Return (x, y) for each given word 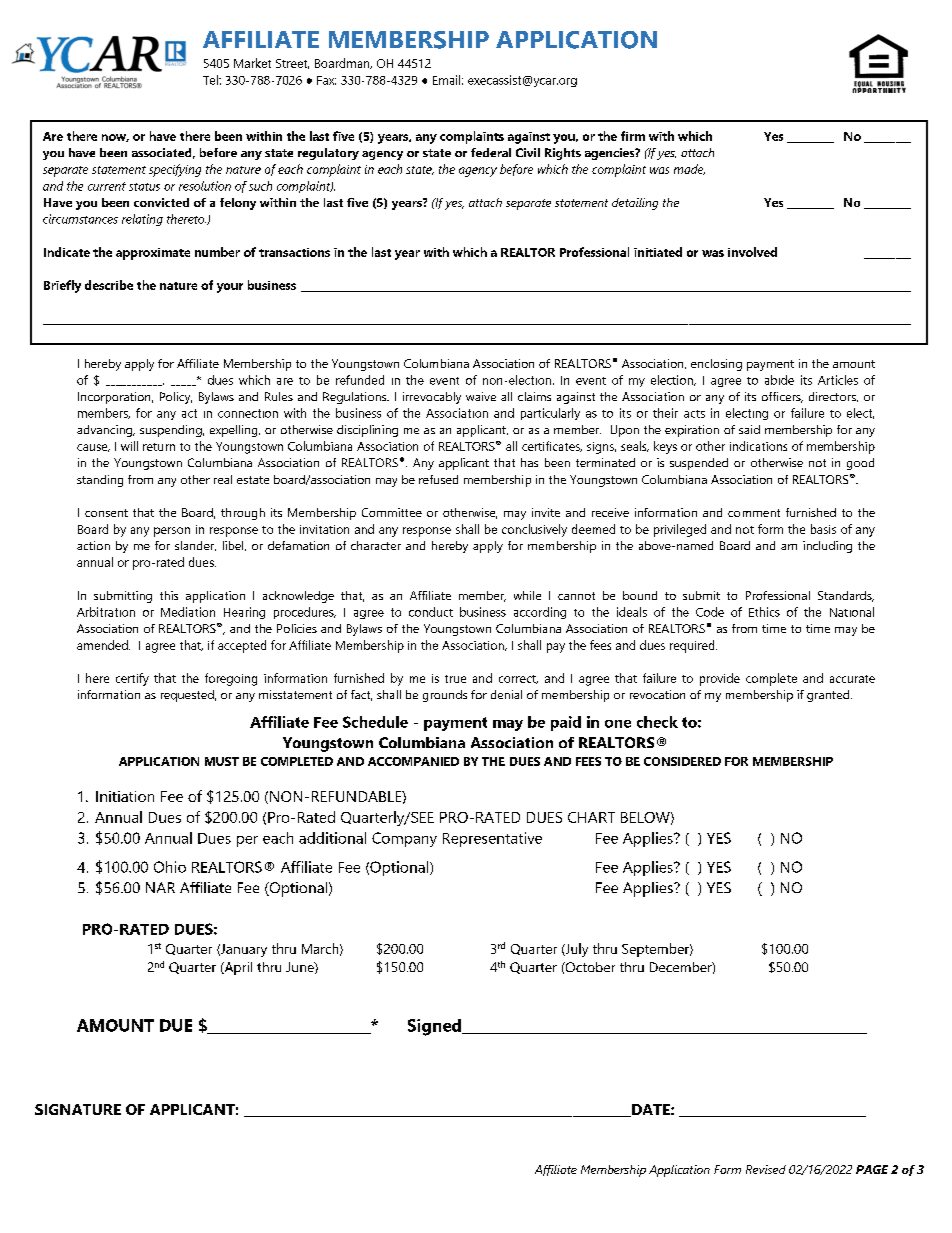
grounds (445, 696)
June (301, 968)
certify (132, 679)
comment (754, 513)
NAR (160, 887)
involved (752, 252)
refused (438, 479)
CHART (591, 817)
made (689, 169)
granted (829, 696)
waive (481, 396)
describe (109, 285)
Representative (492, 839)
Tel (211, 80)
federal (491, 152)
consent (106, 513)
